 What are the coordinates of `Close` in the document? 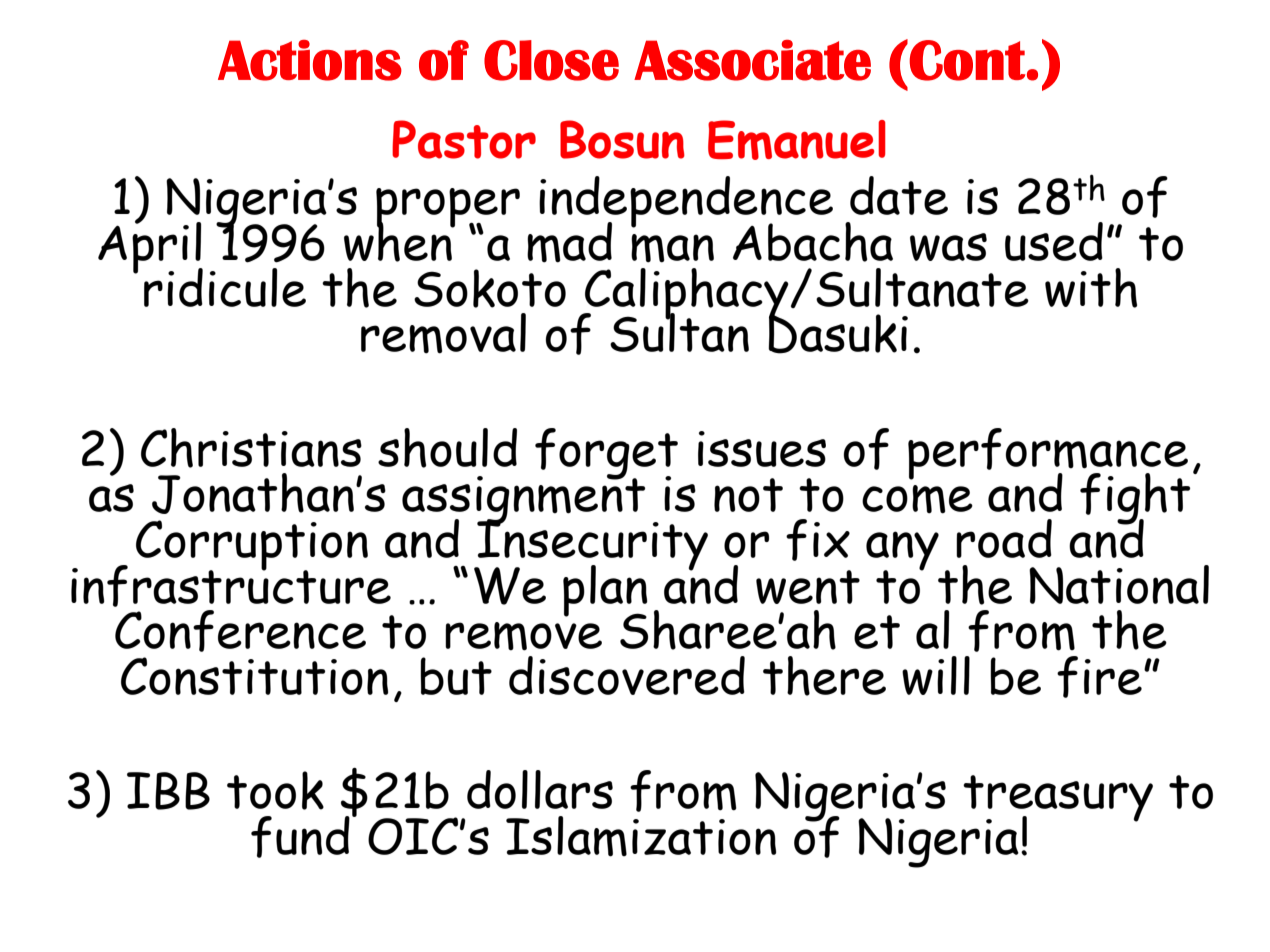 It's located at (551, 60).
